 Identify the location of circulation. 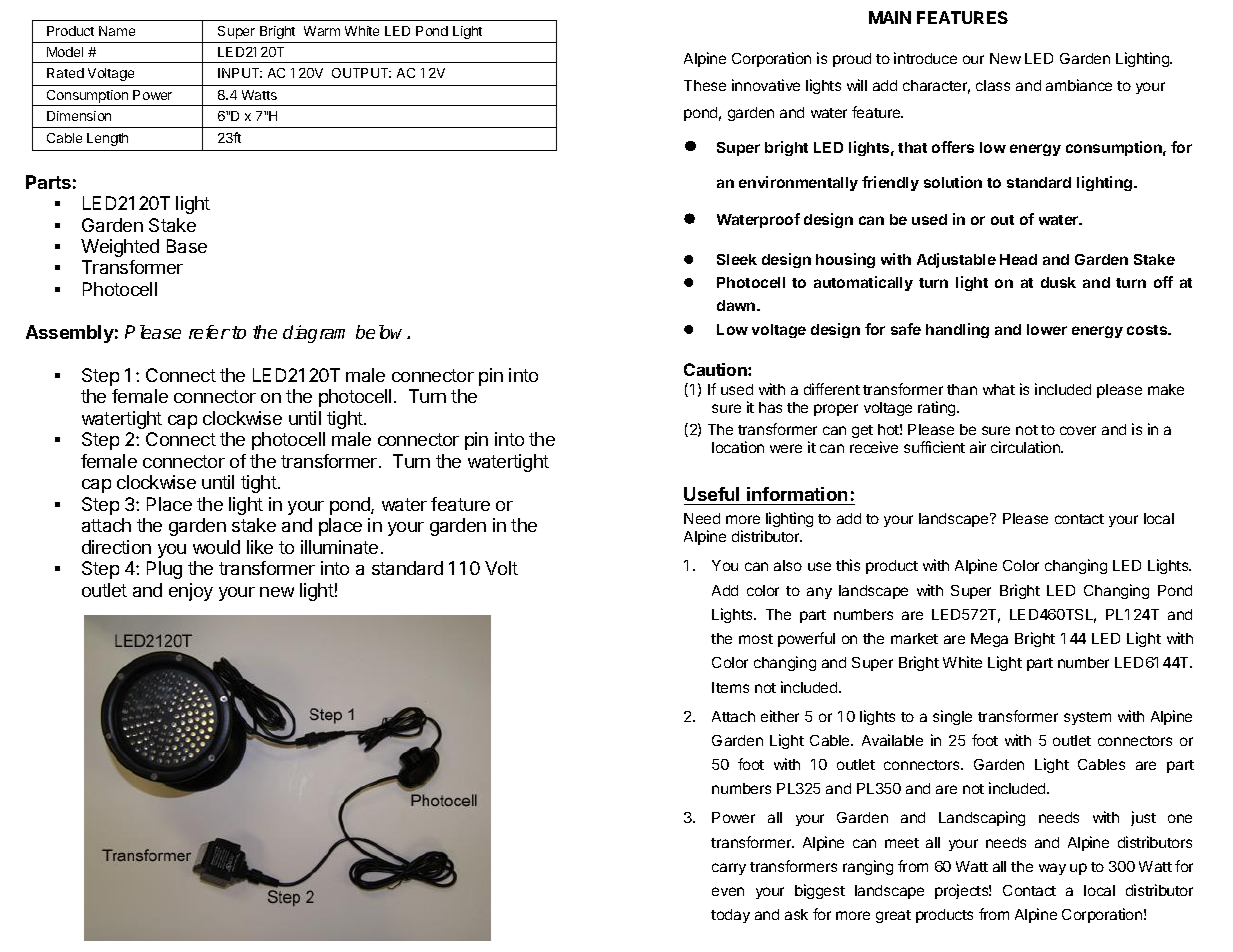
(1026, 447).
